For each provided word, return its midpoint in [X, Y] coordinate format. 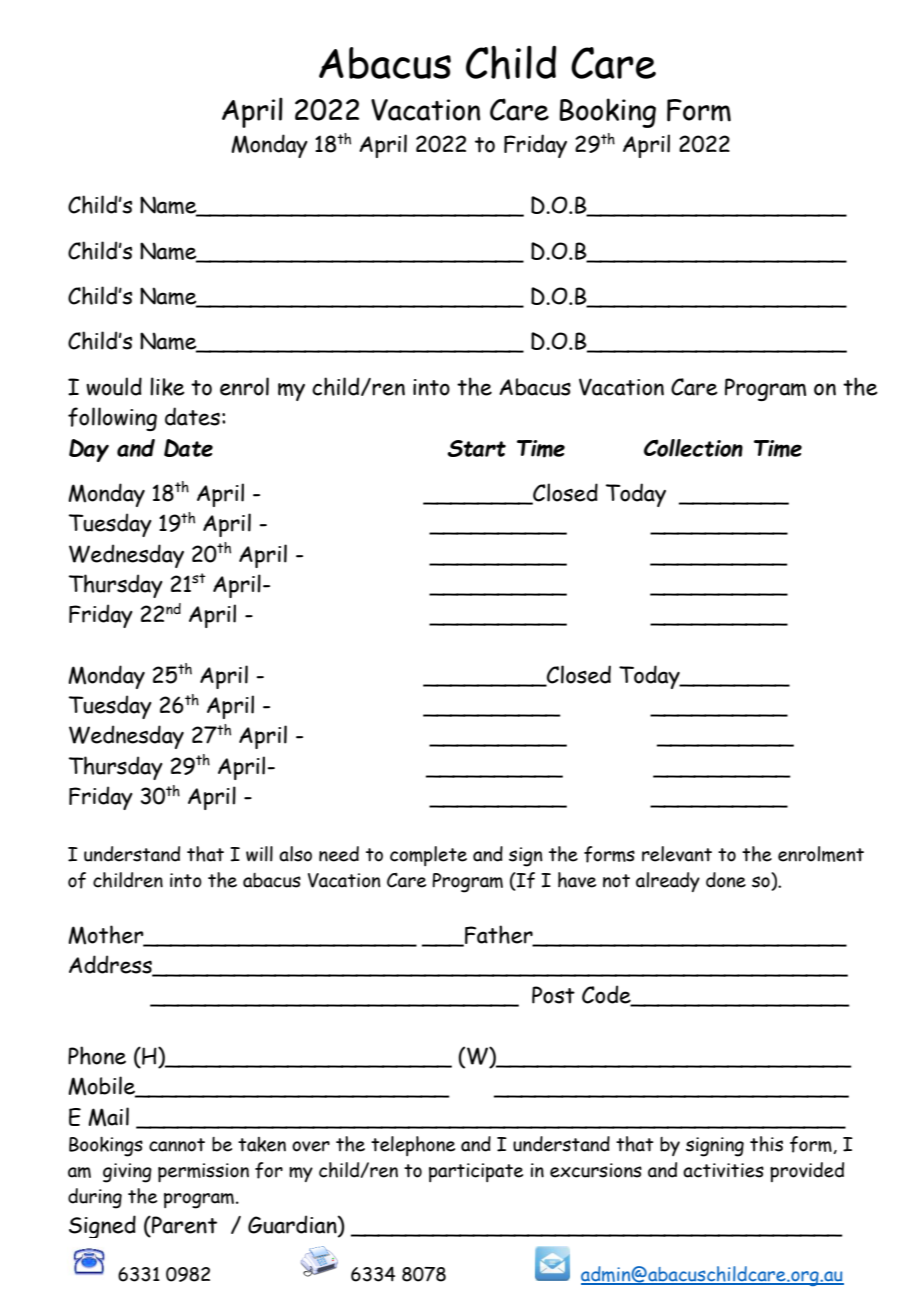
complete [428, 856]
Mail [108, 1117]
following [112, 419]
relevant [677, 854]
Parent [183, 1225]
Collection [693, 448]
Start [476, 448]
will [259, 854]
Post [553, 995]
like [167, 386]
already [668, 882]
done [726, 880]
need [339, 854]
